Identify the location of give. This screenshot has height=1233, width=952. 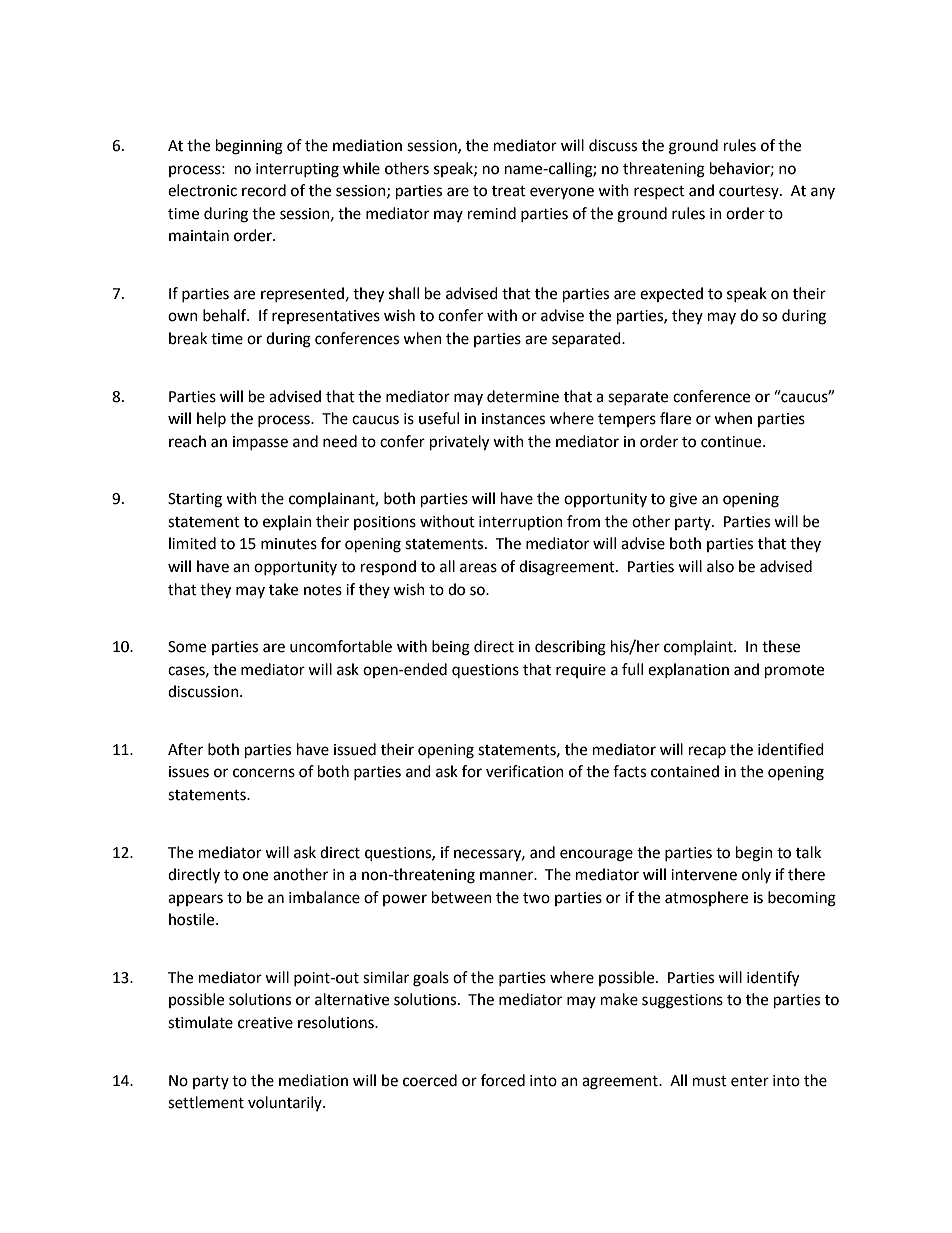
(683, 500).
